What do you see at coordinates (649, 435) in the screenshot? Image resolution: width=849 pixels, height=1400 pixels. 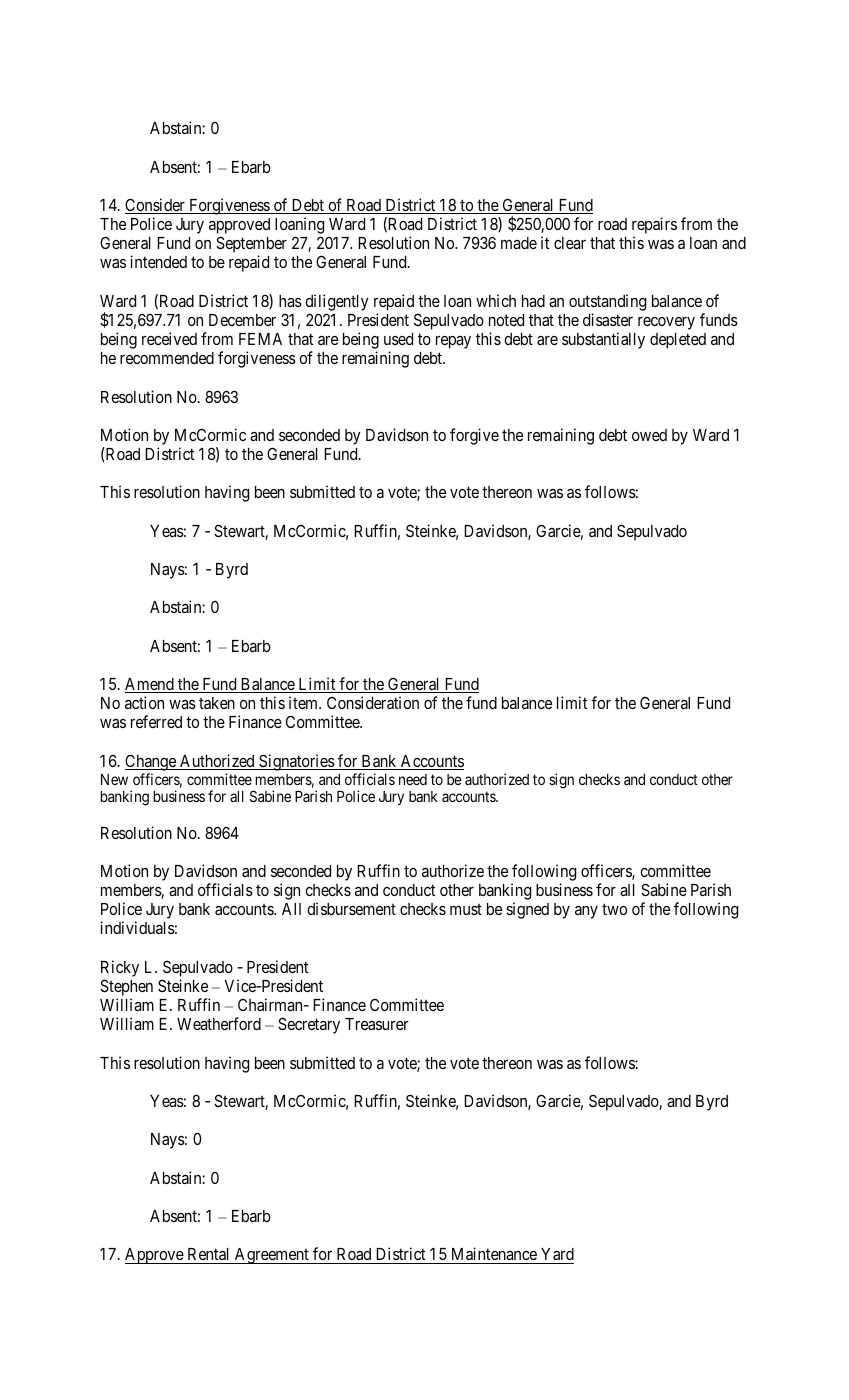 I see `owed` at bounding box center [649, 435].
